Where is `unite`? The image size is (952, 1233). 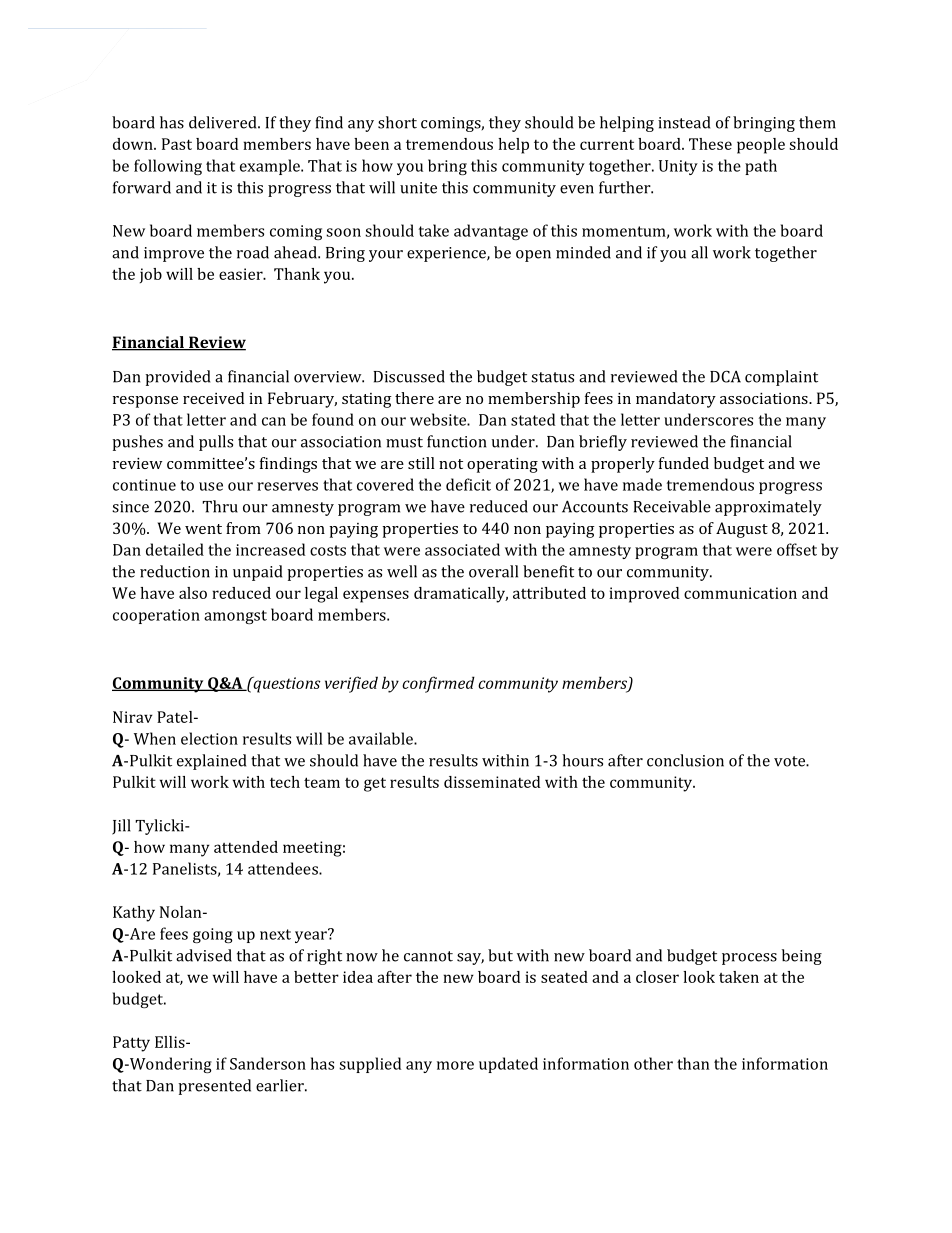 unite is located at coordinates (418, 188).
